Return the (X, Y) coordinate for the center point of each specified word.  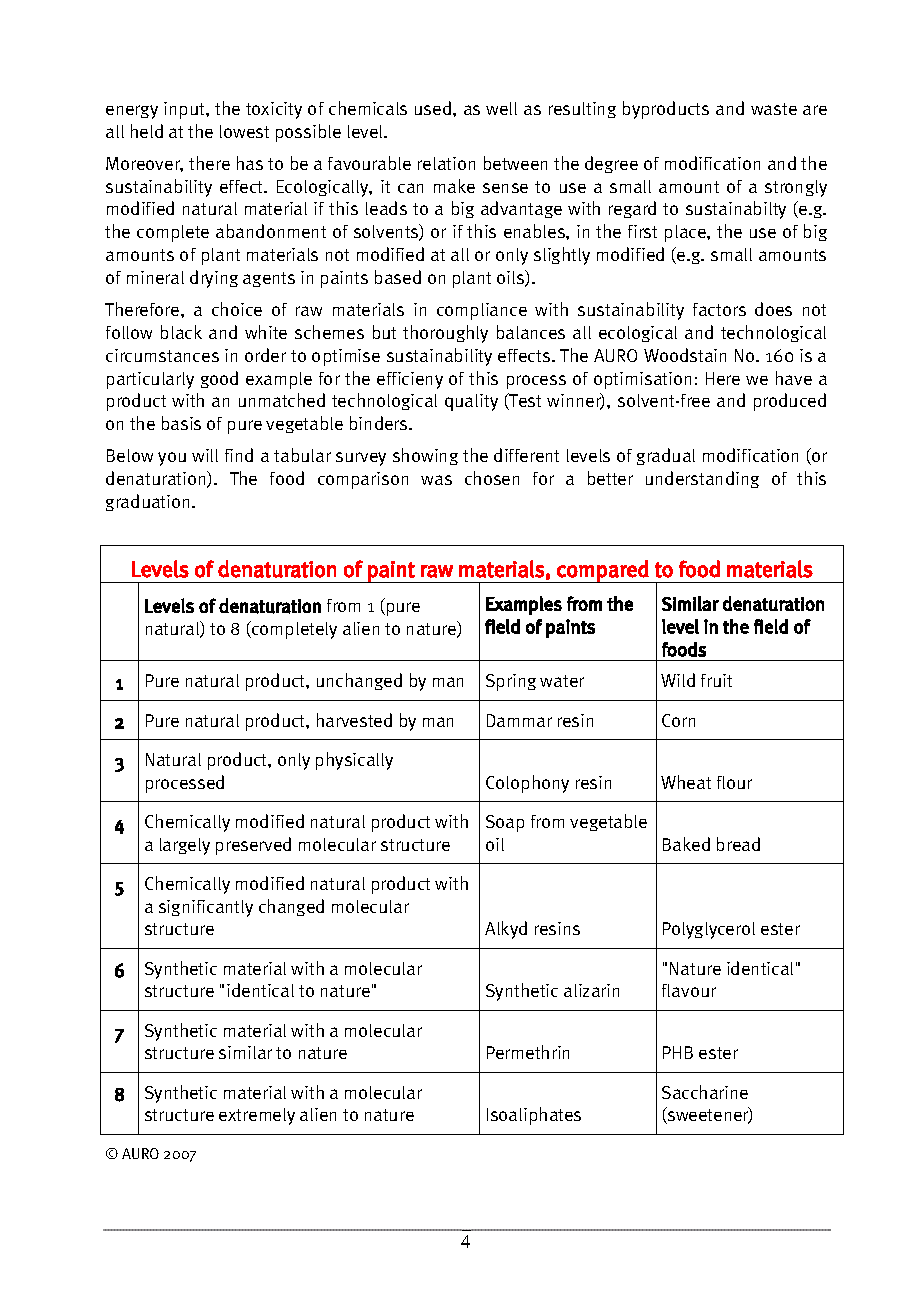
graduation (149, 502)
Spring (511, 682)
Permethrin (528, 1052)
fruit (716, 680)
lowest (244, 131)
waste (774, 109)
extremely (257, 1116)
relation (446, 163)
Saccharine (705, 1092)
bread (738, 844)
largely (185, 846)
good (219, 379)
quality (471, 402)
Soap (505, 823)
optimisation (642, 380)
